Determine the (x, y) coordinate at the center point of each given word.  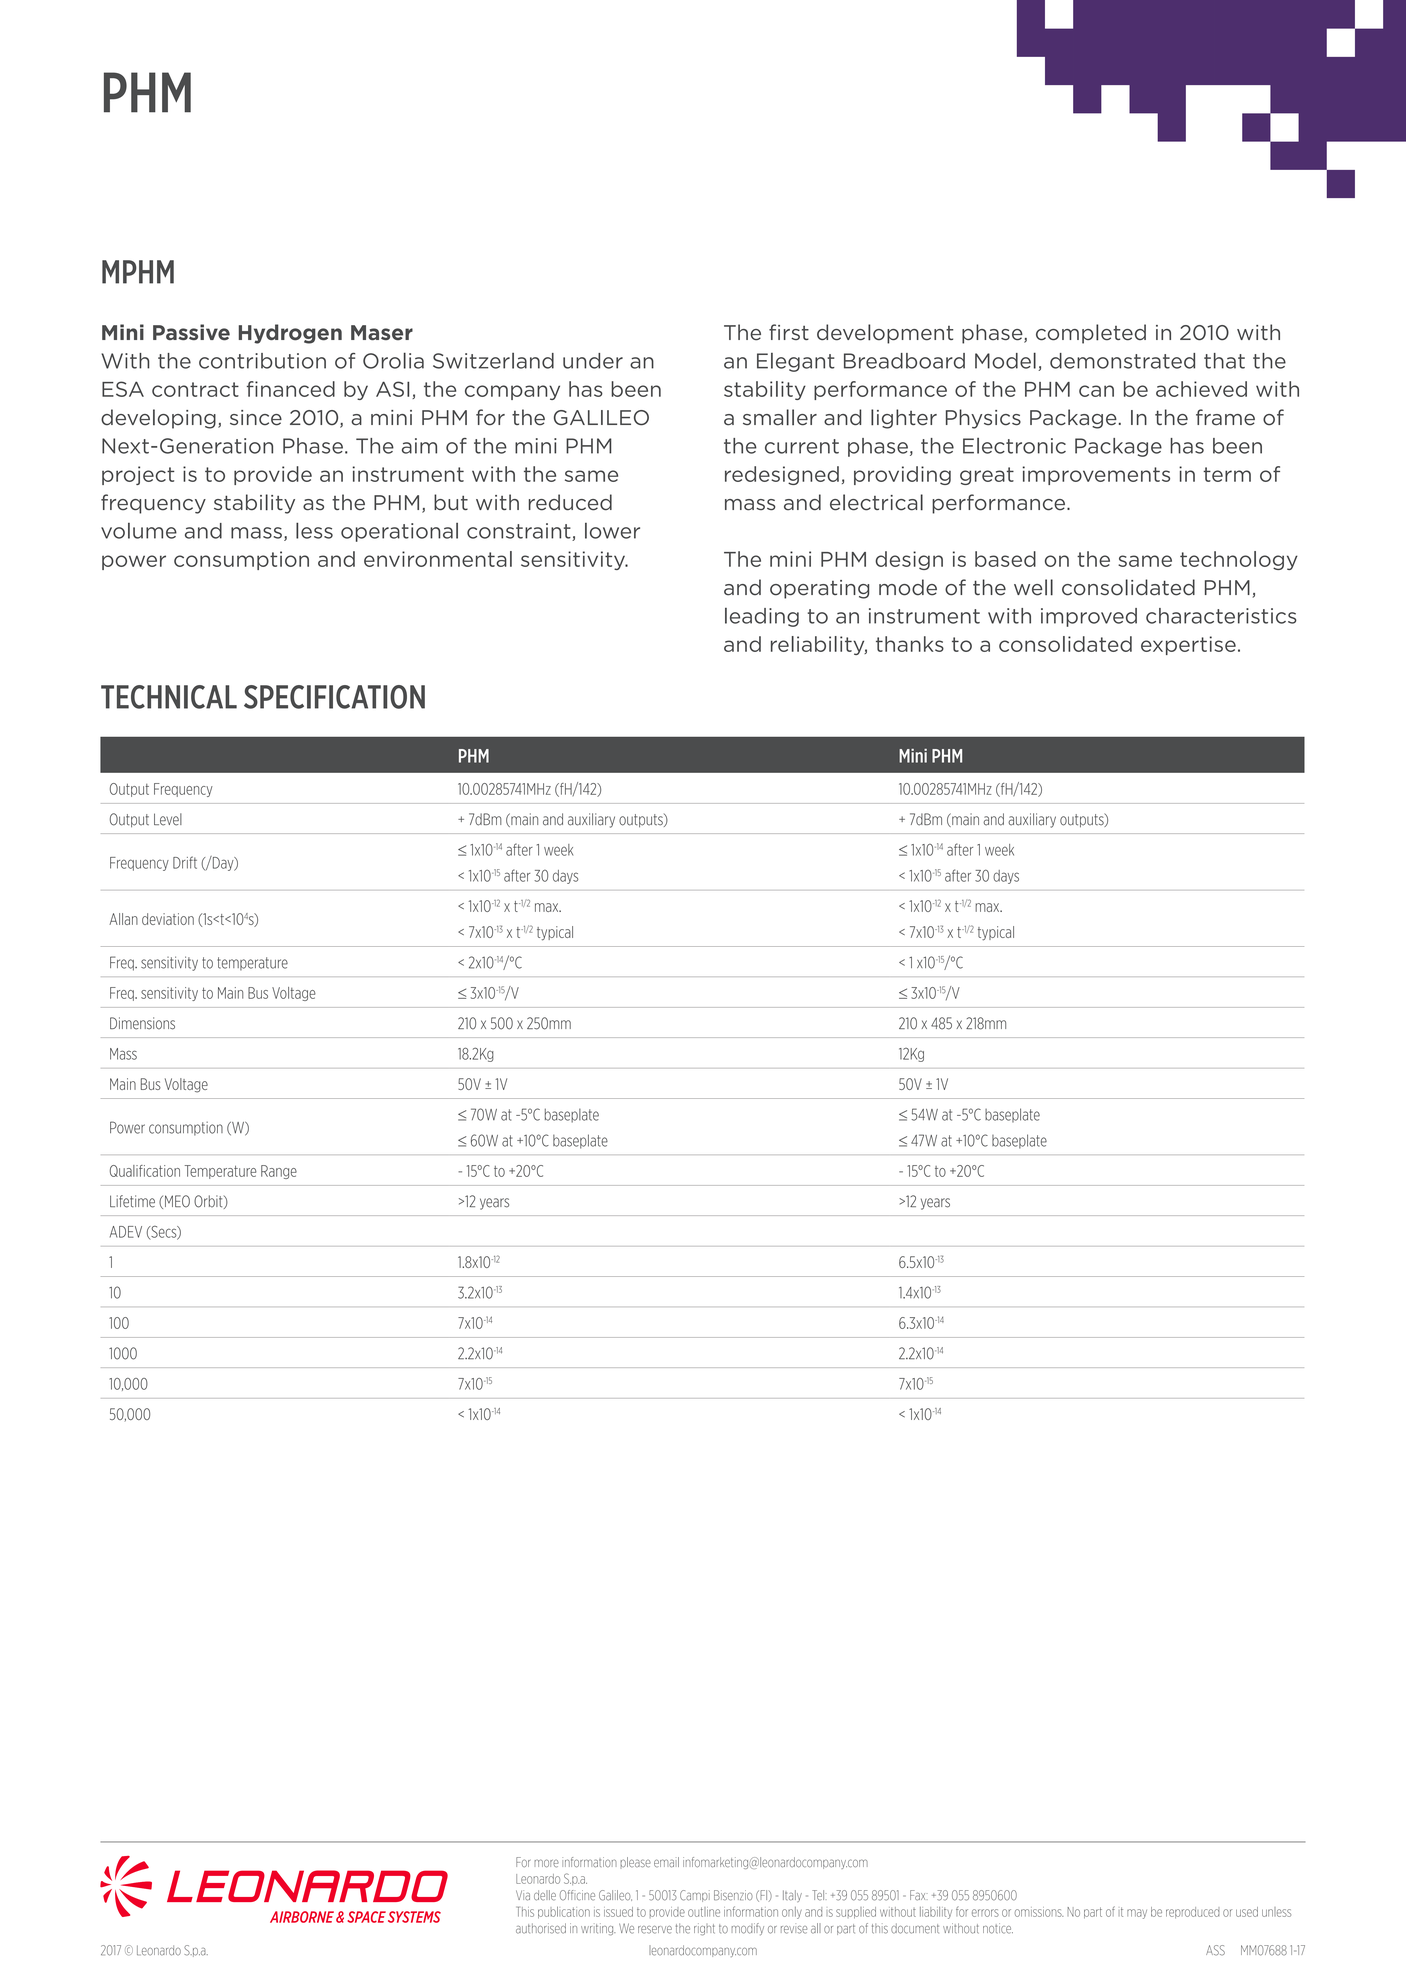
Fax (919, 1895)
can (1096, 391)
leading (762, 617)
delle (545, 1895)
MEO (177, 1201)
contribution (262, 361)
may (1137, 1914)
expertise (1188, 645)
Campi (695, 1896)
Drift (185, 862)
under (593, 361)
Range (279, 1172)
